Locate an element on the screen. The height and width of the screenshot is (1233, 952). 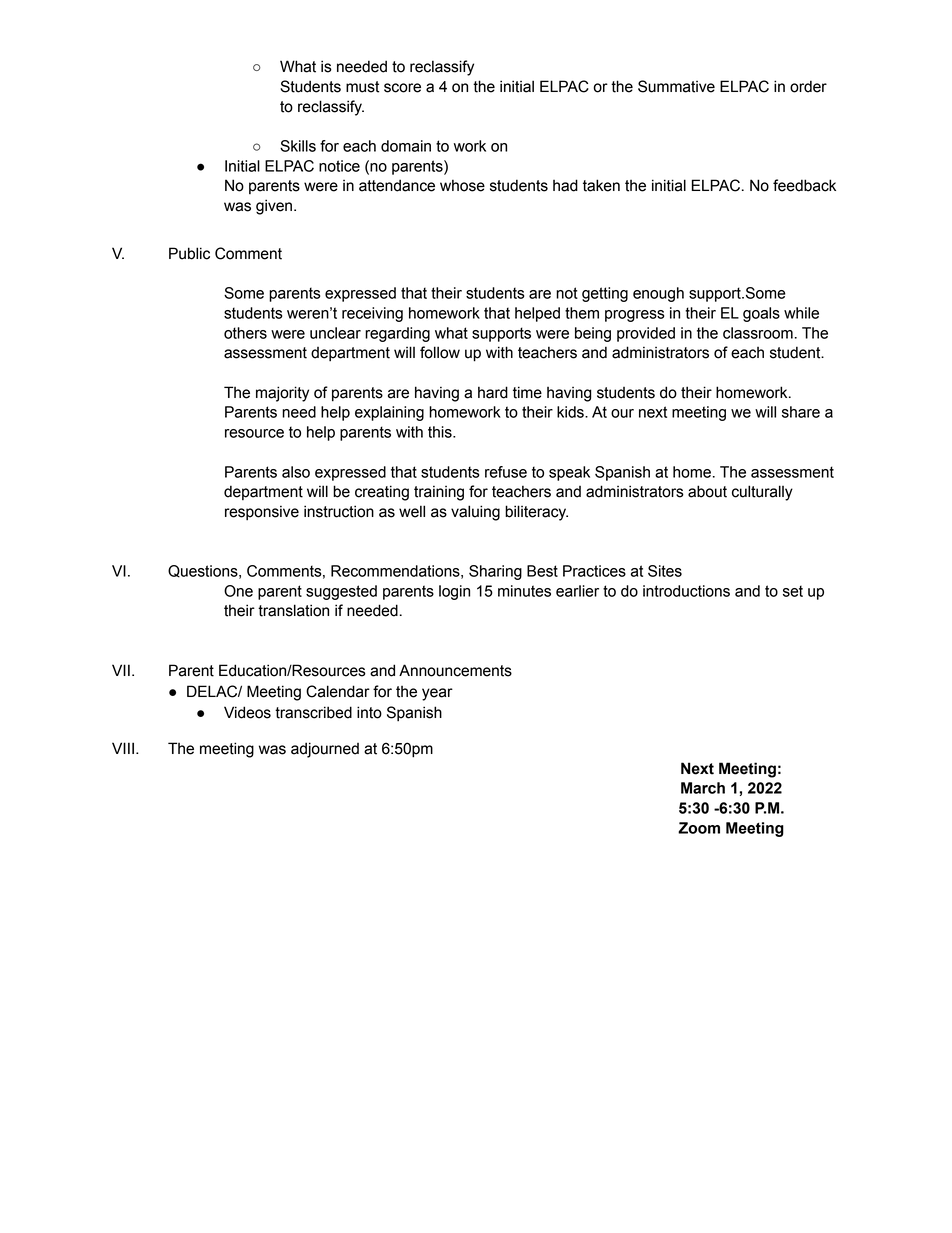
into is located at coordinates (369, 712).
